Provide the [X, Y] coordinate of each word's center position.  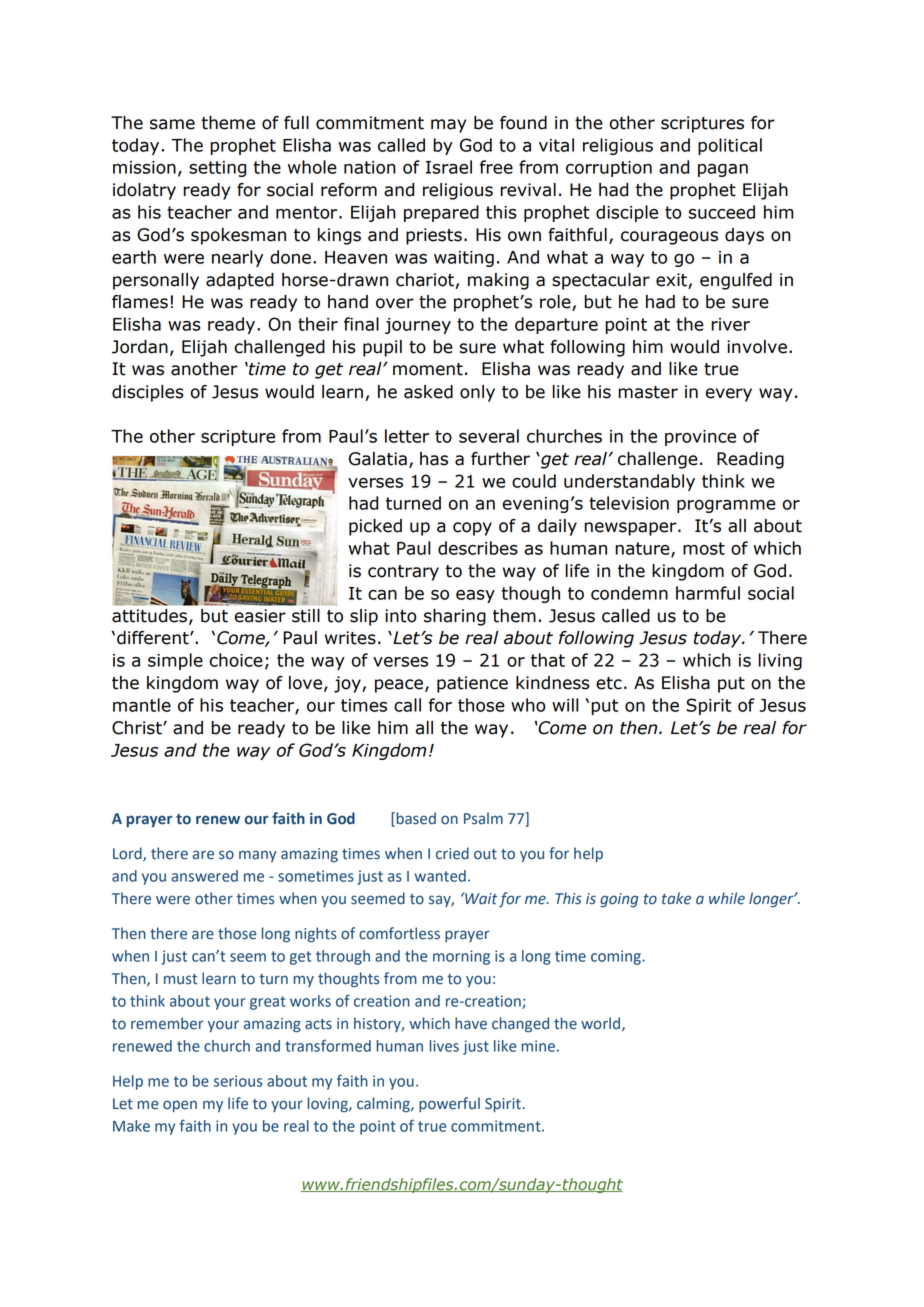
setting [217, 169]
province [700, 438]
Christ [138, 728]
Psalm [483, 818]
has [434, 459]
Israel [449, 167]
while [727, 898]
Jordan [140, 347]
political [730, 146]
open [180, 1106]
